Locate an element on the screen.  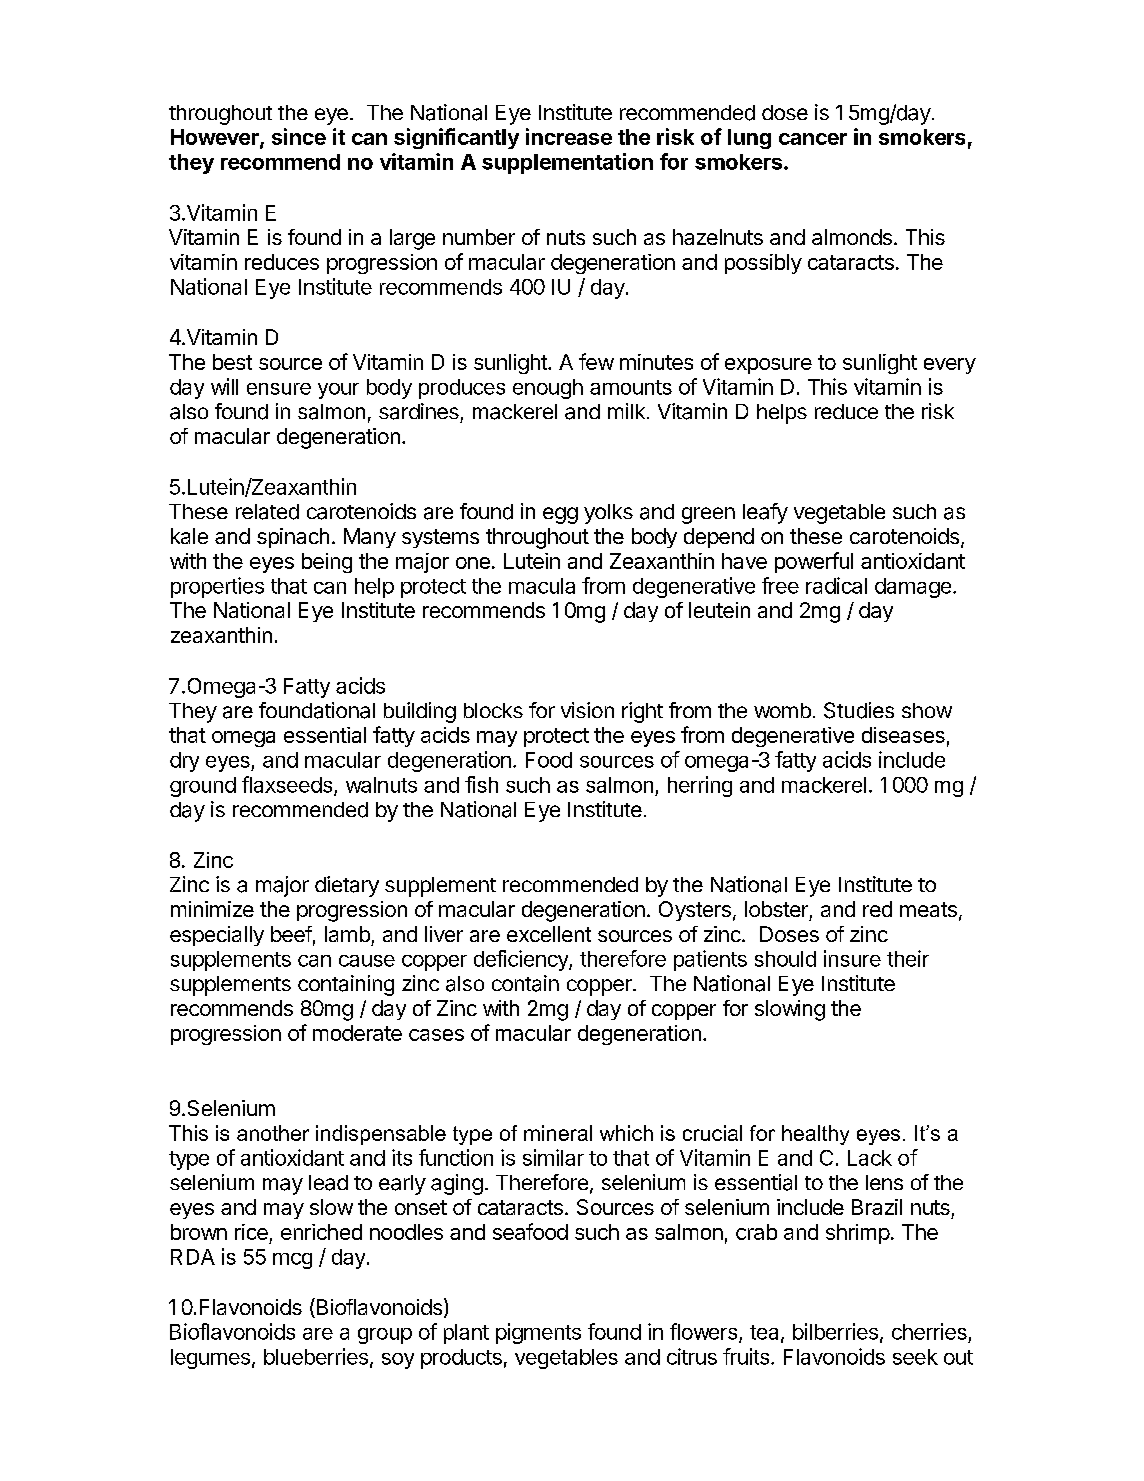
egg is located at coordinates (560, 515).
